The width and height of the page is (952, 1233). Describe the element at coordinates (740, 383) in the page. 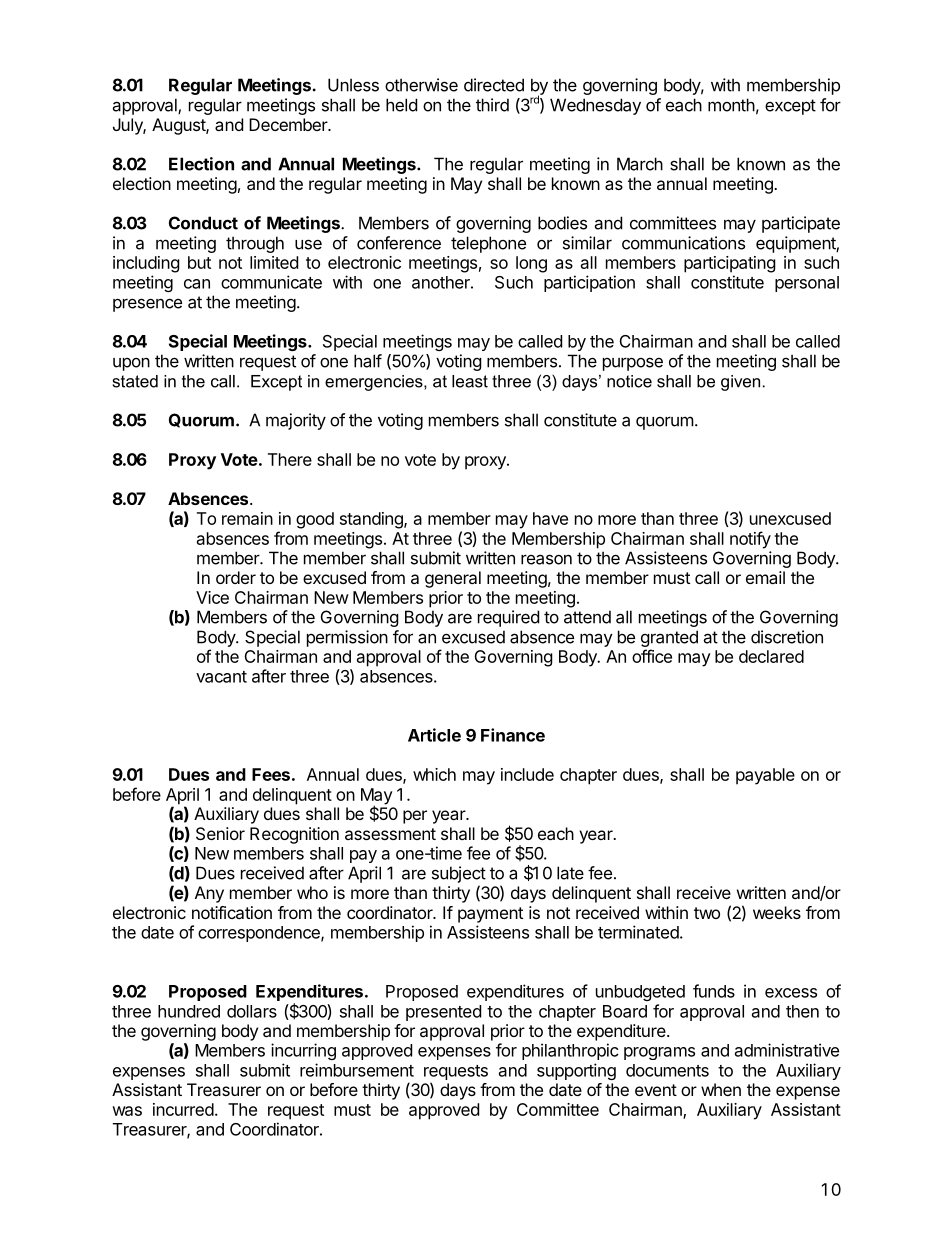

I see `given` at that location.
